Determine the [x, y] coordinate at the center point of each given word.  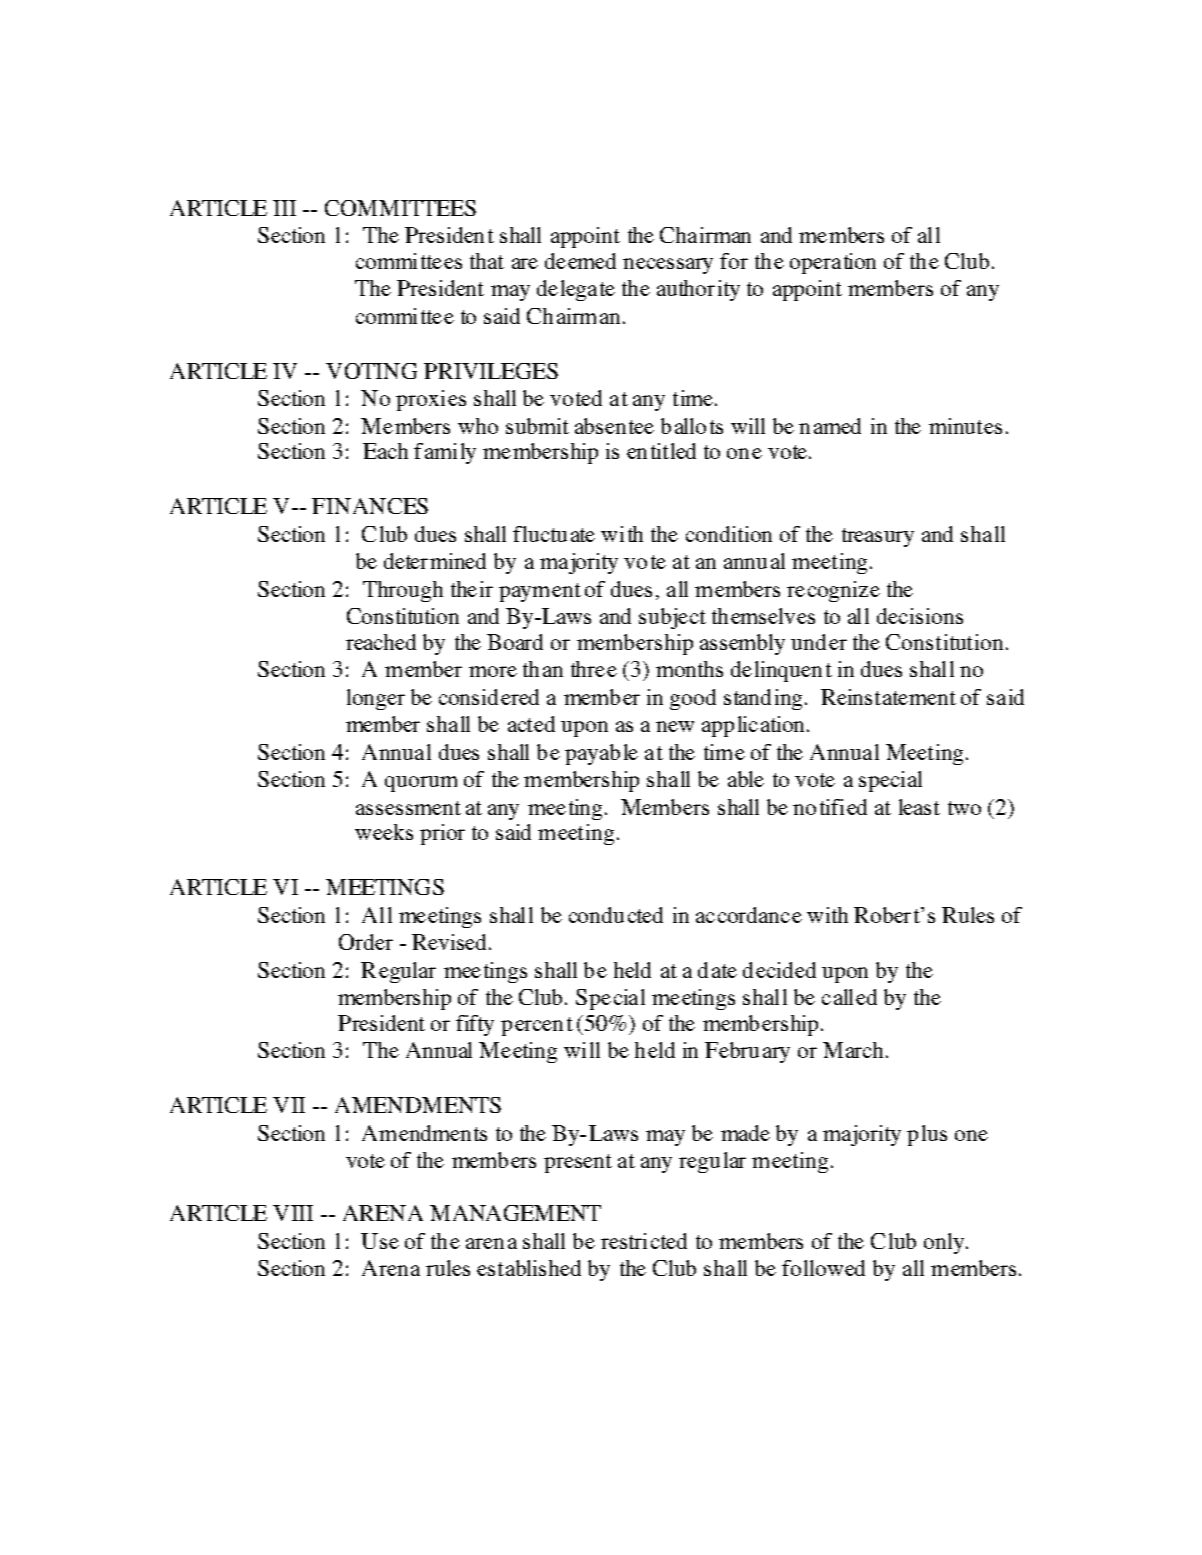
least [919, 807]
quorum [421, 784]
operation [833, 263]
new [675, 726]
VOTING [371, 371]
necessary [668, 266]
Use [380, 1241]
